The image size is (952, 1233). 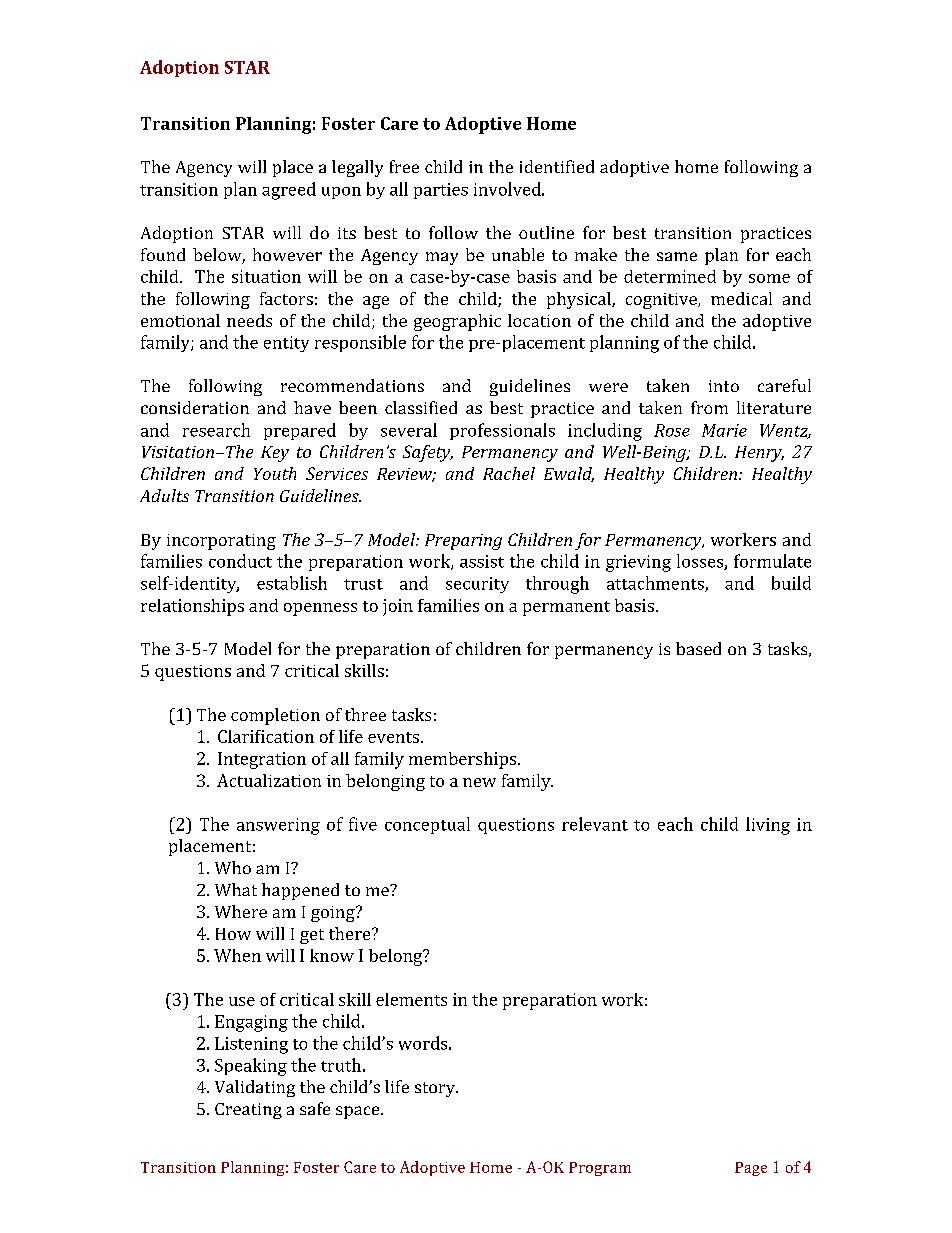 I want to click on agreed, so click(x=289, y=191).
